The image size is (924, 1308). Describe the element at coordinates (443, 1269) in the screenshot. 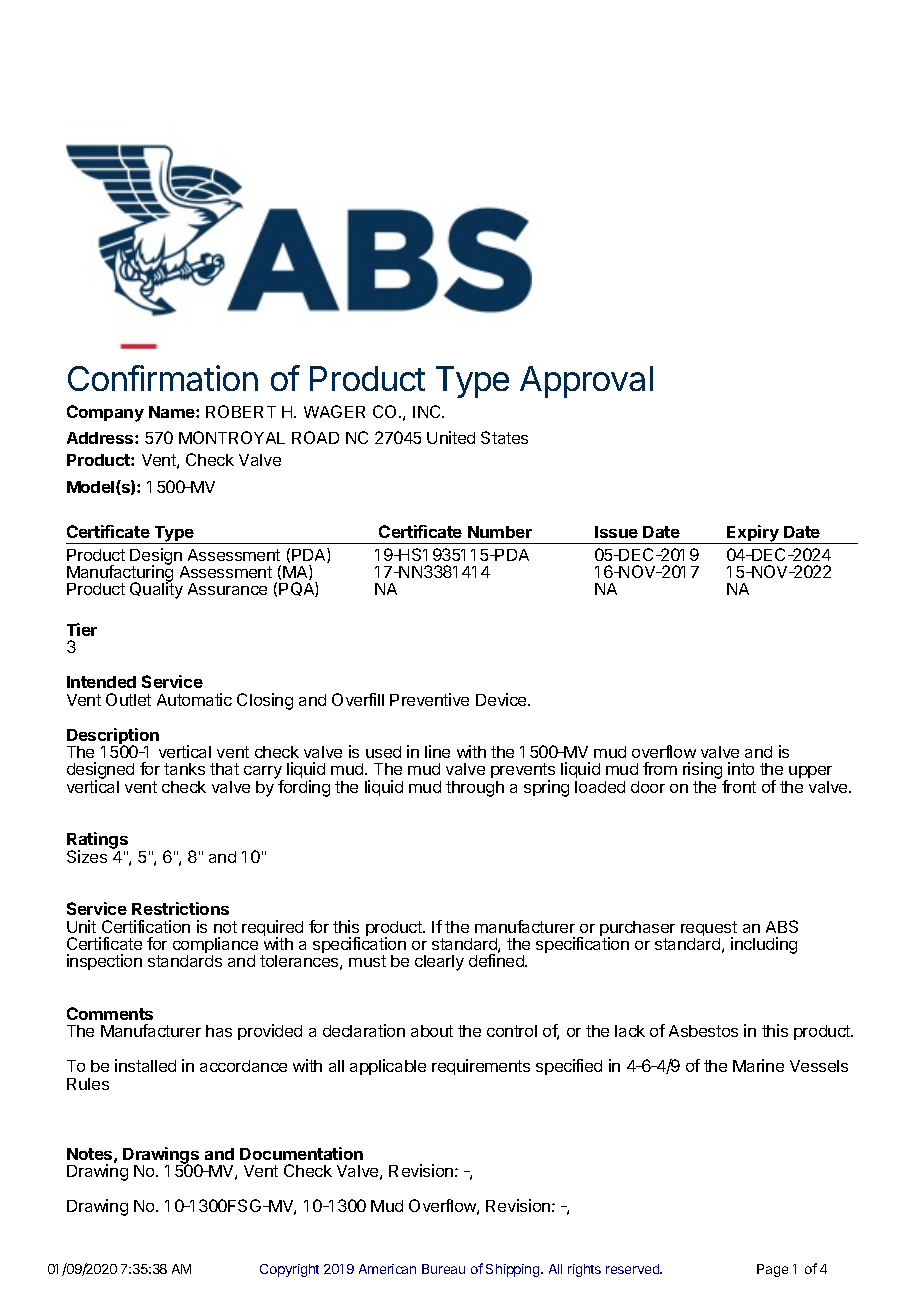

I see `Bureau` at that location.
